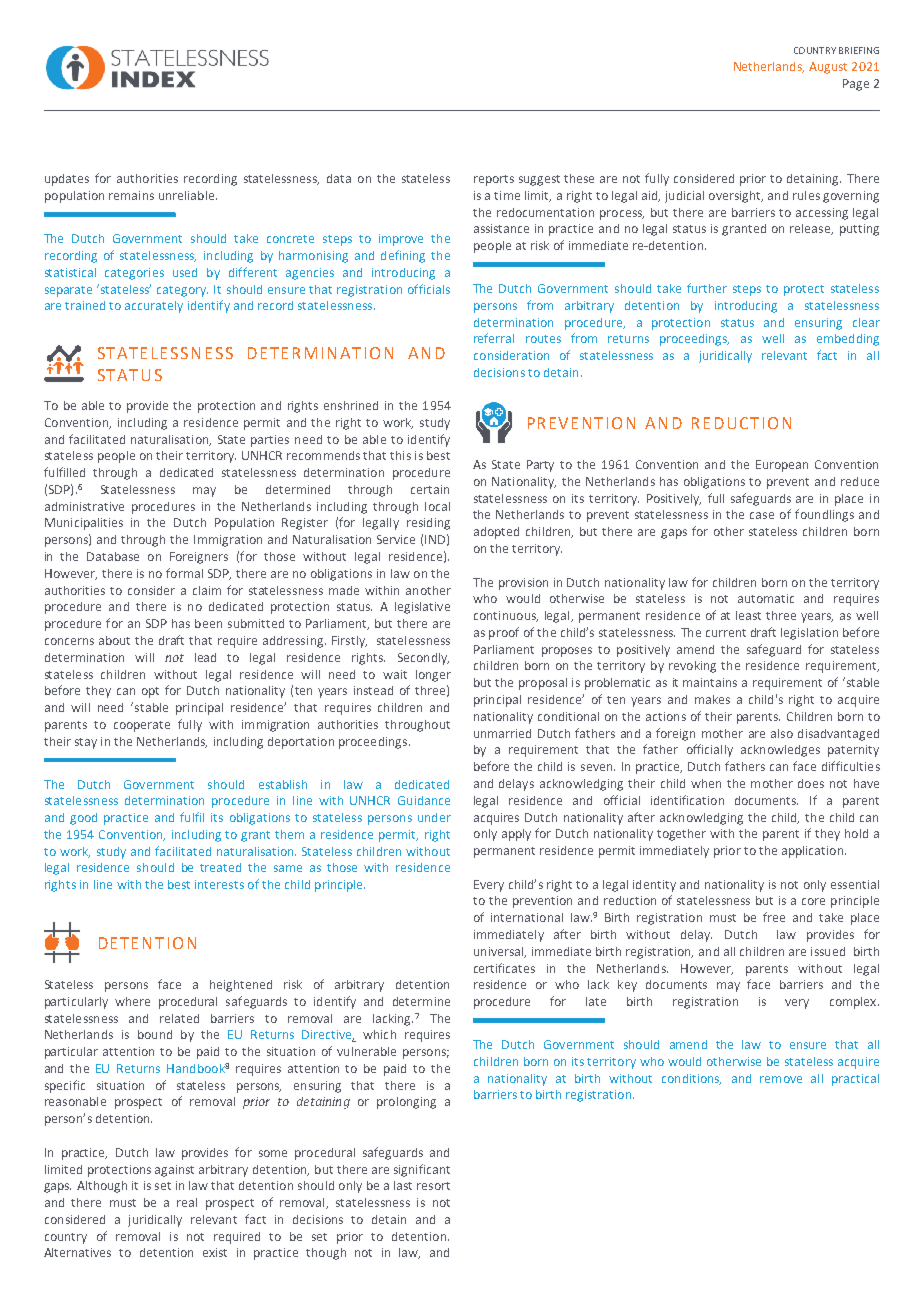 The width and height of the screenshot is (924, 1308). What do you see at coordinates (423, 659) in the screenshot?
I see `Secondly` at bounding box center [423, 659].
